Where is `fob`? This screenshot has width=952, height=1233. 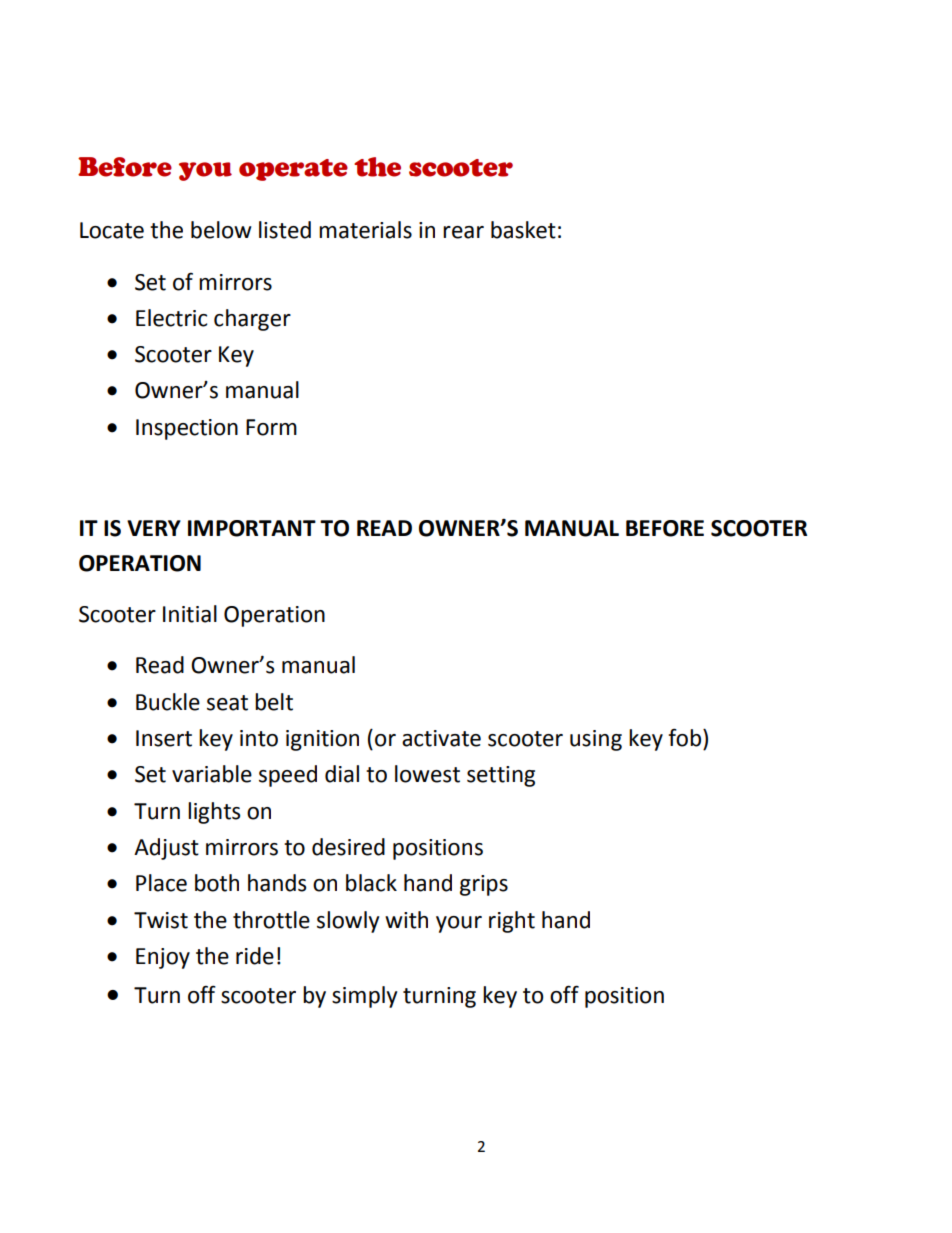
fob is located at coordinates (684, 737).
